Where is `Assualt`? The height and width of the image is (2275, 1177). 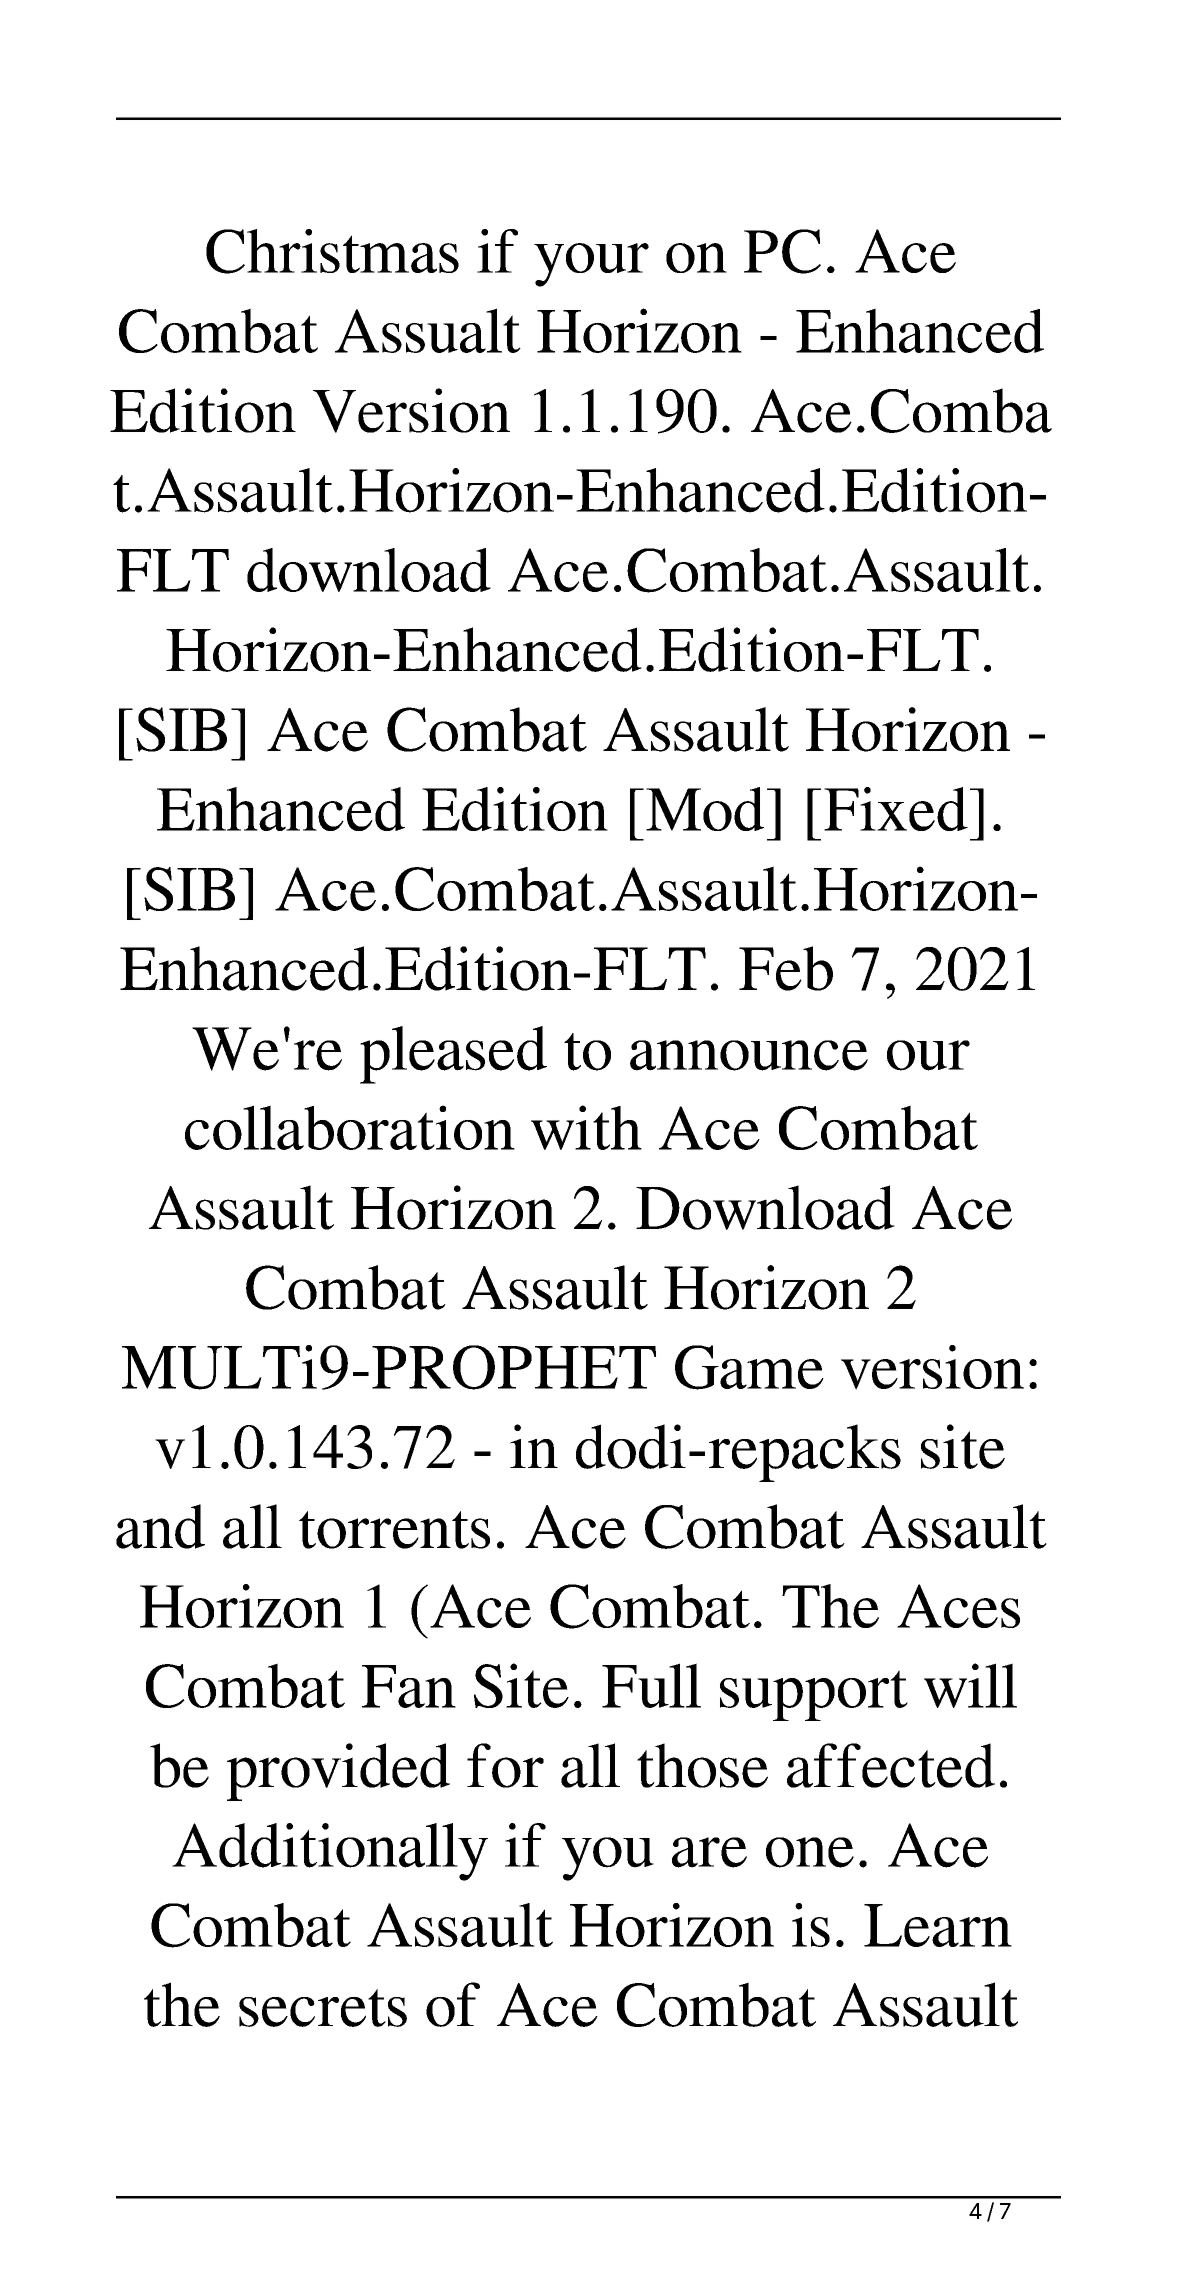 Assualt is located at coordinates (428, 330).
